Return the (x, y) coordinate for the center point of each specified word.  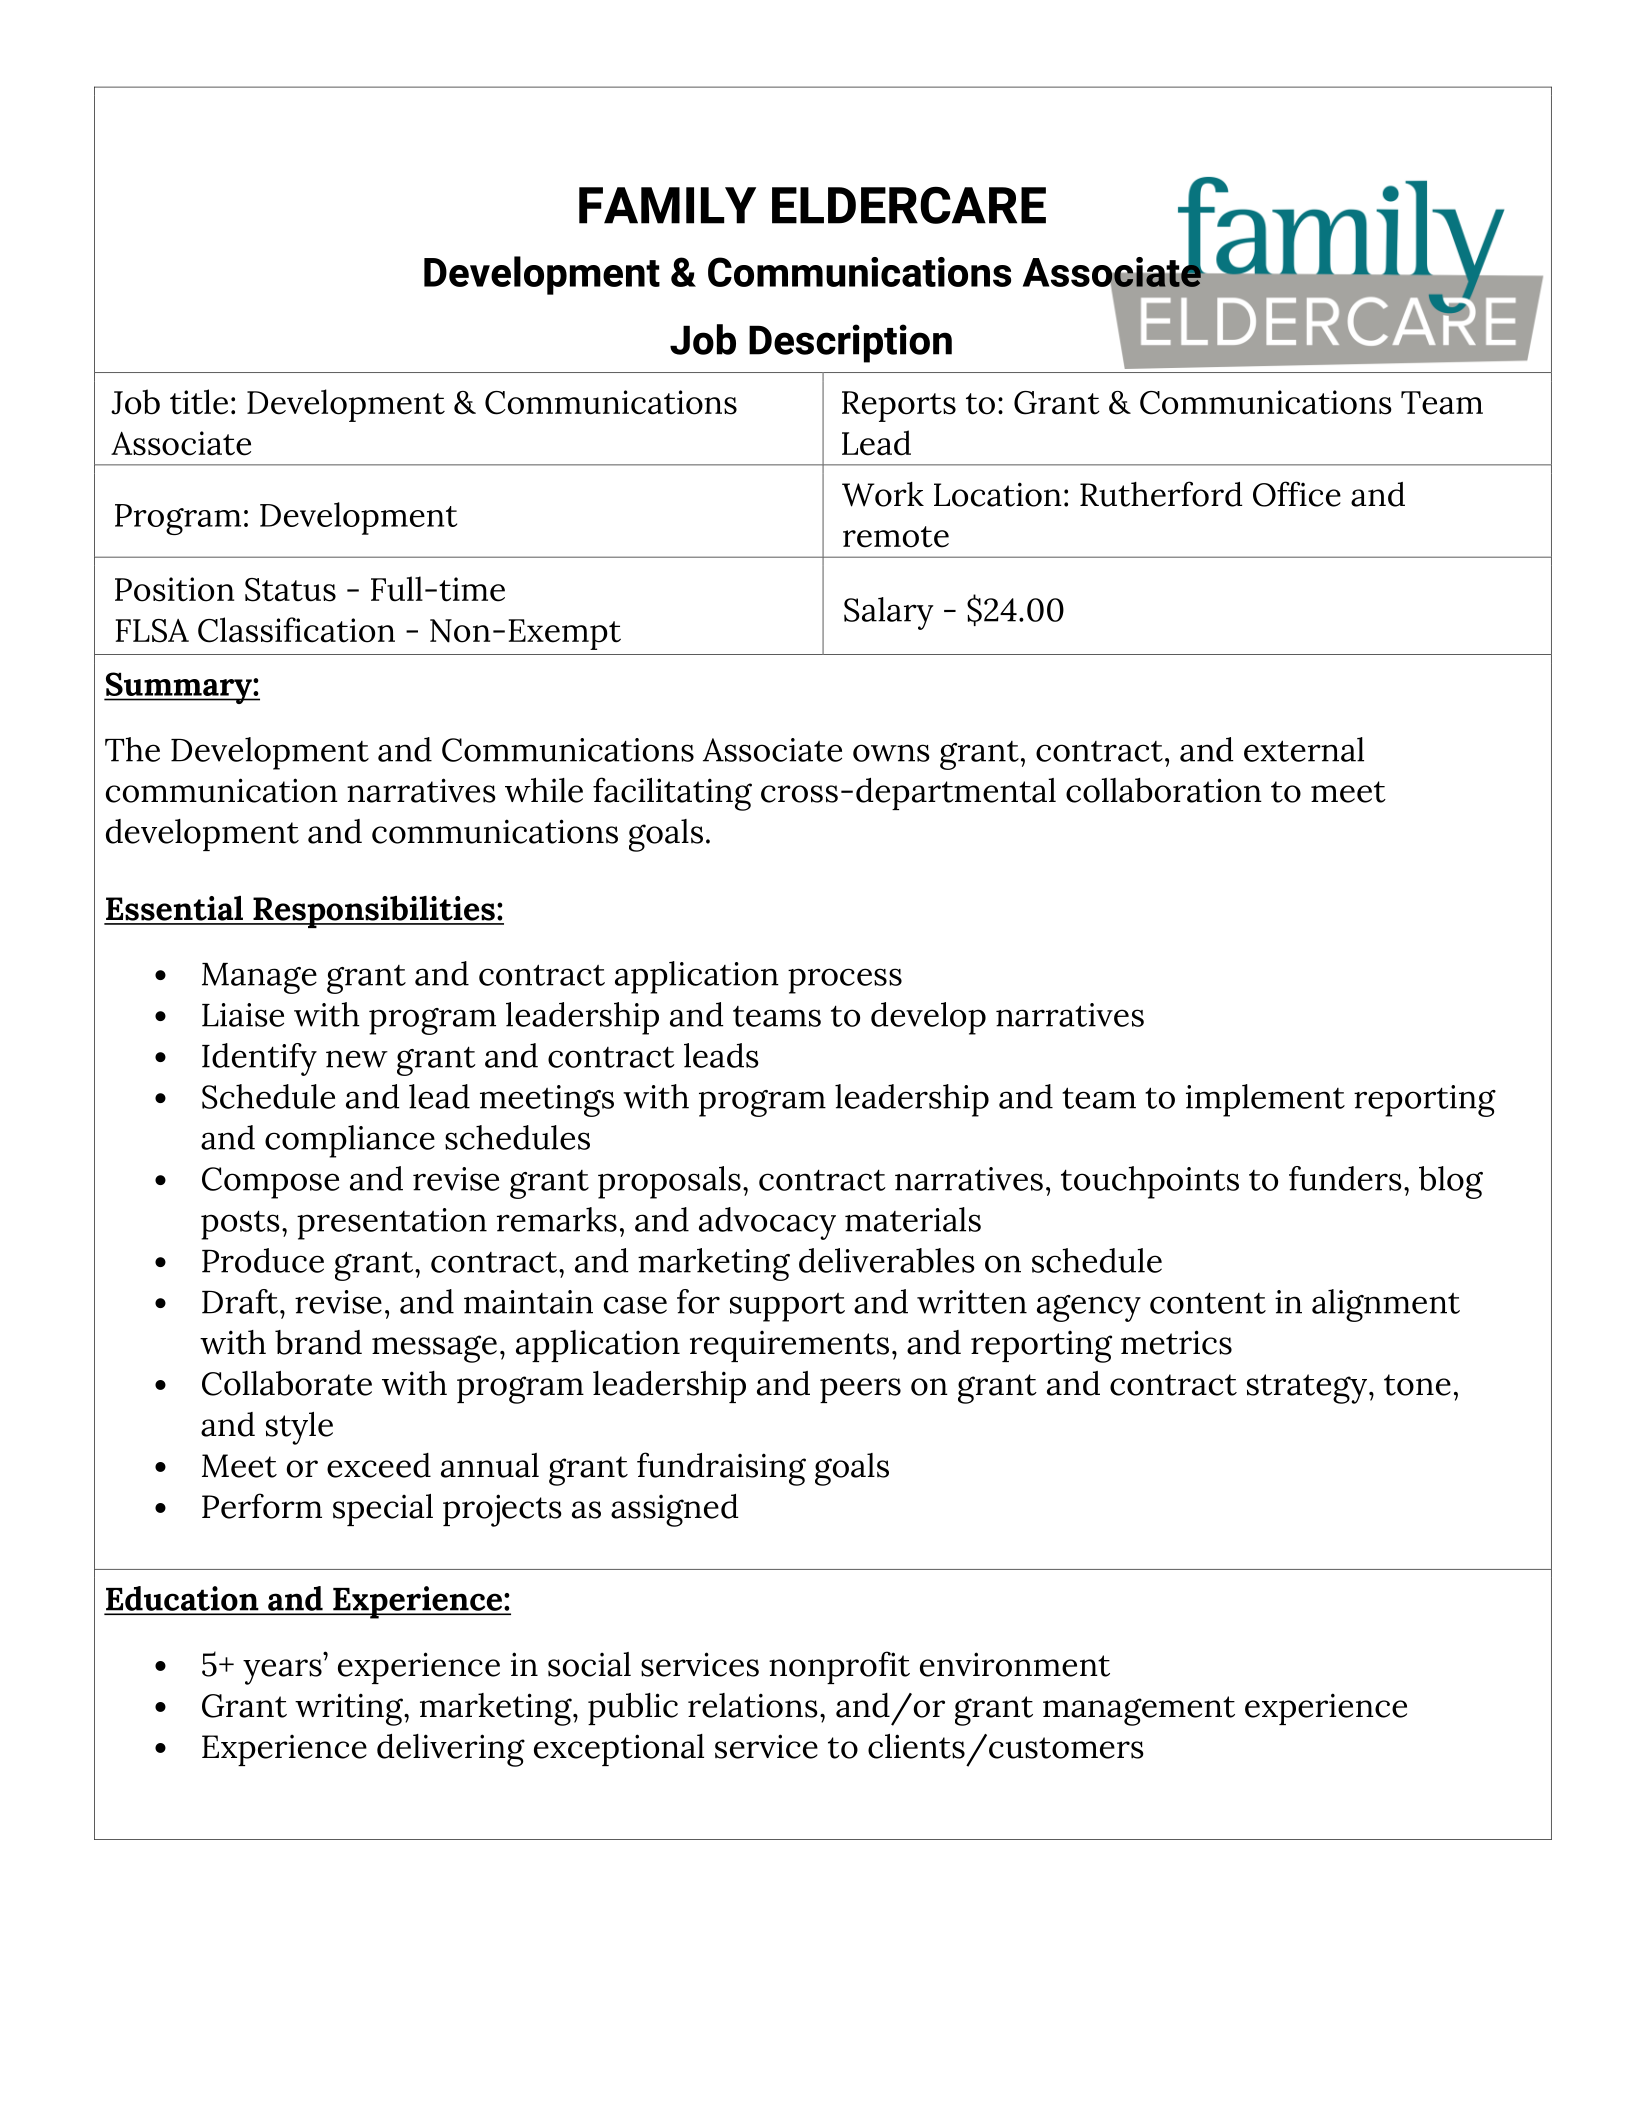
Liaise (243, 1015)
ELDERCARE (909, 205)
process (845, 981)
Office (1297, 494)
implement (1265, 1100)
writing (350, 1709)
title (199, 402)
